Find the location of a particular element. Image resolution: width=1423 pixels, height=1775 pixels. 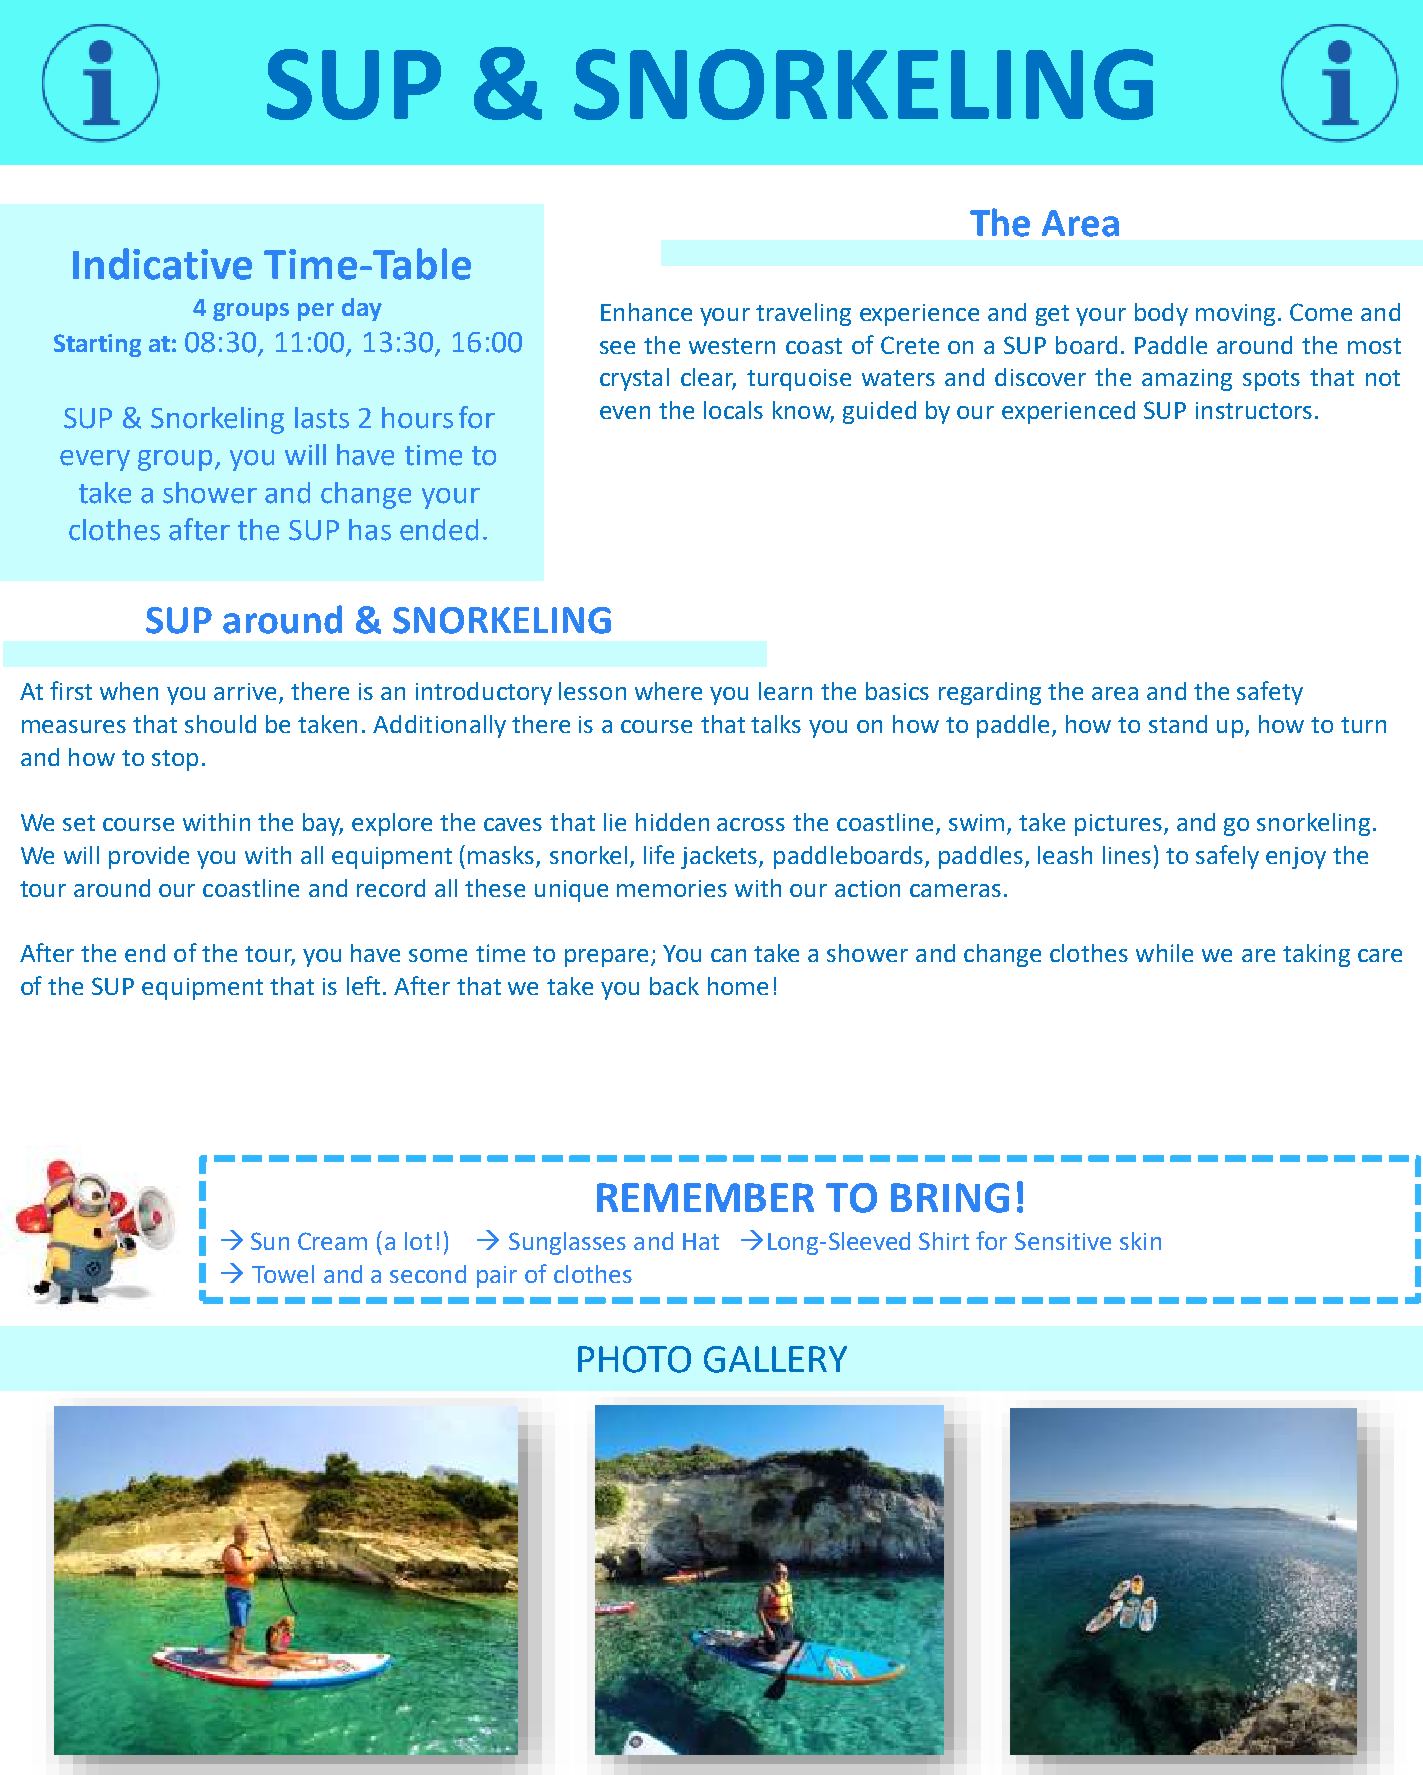

locals is located at coordinates (733, 410).
